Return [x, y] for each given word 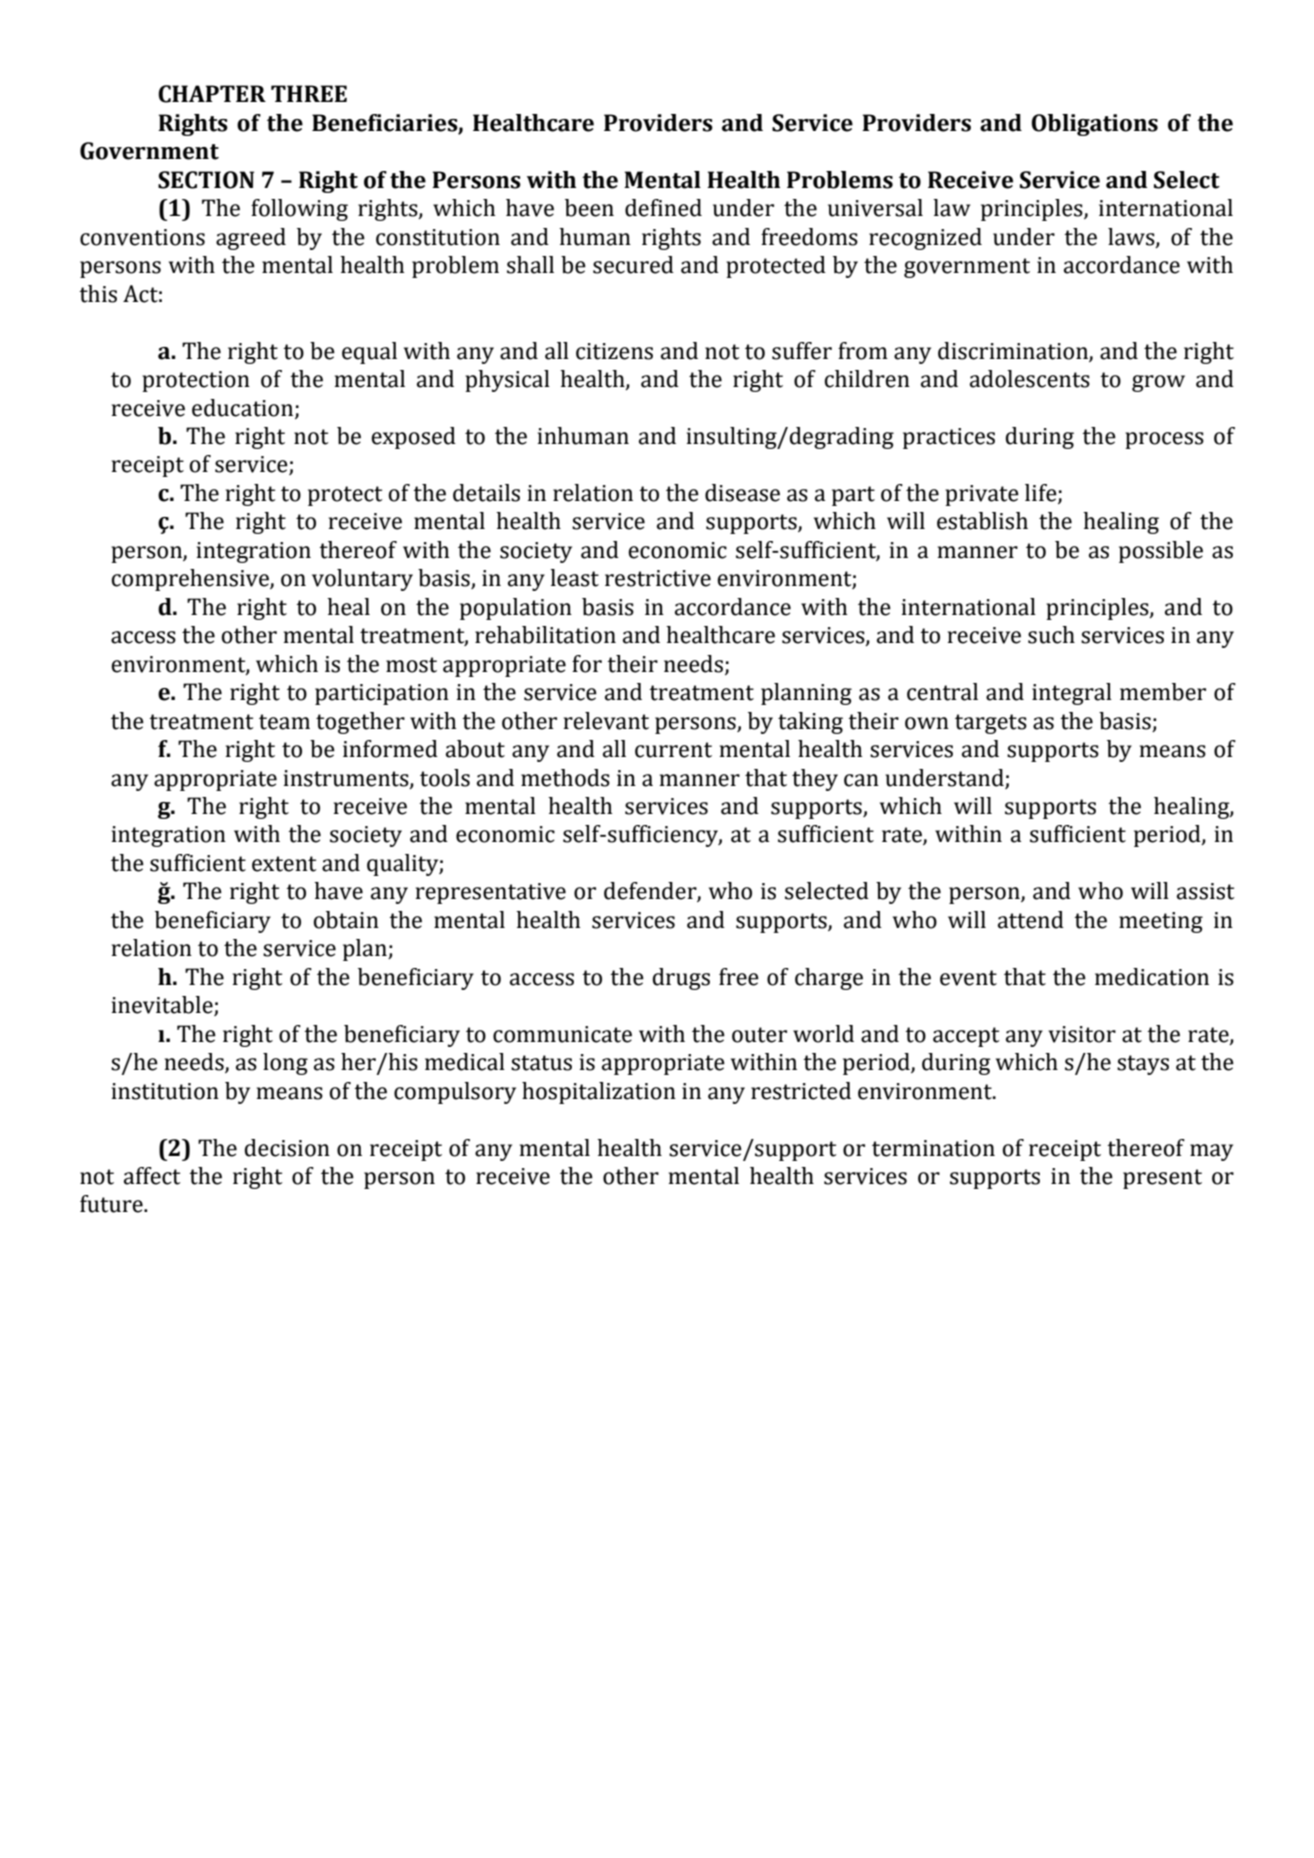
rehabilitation [545, 635]
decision [287, 1148]
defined [663, 208]
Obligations [1094, 125]
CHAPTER [212, 94]
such [1051, 635]
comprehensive [191, 580]
